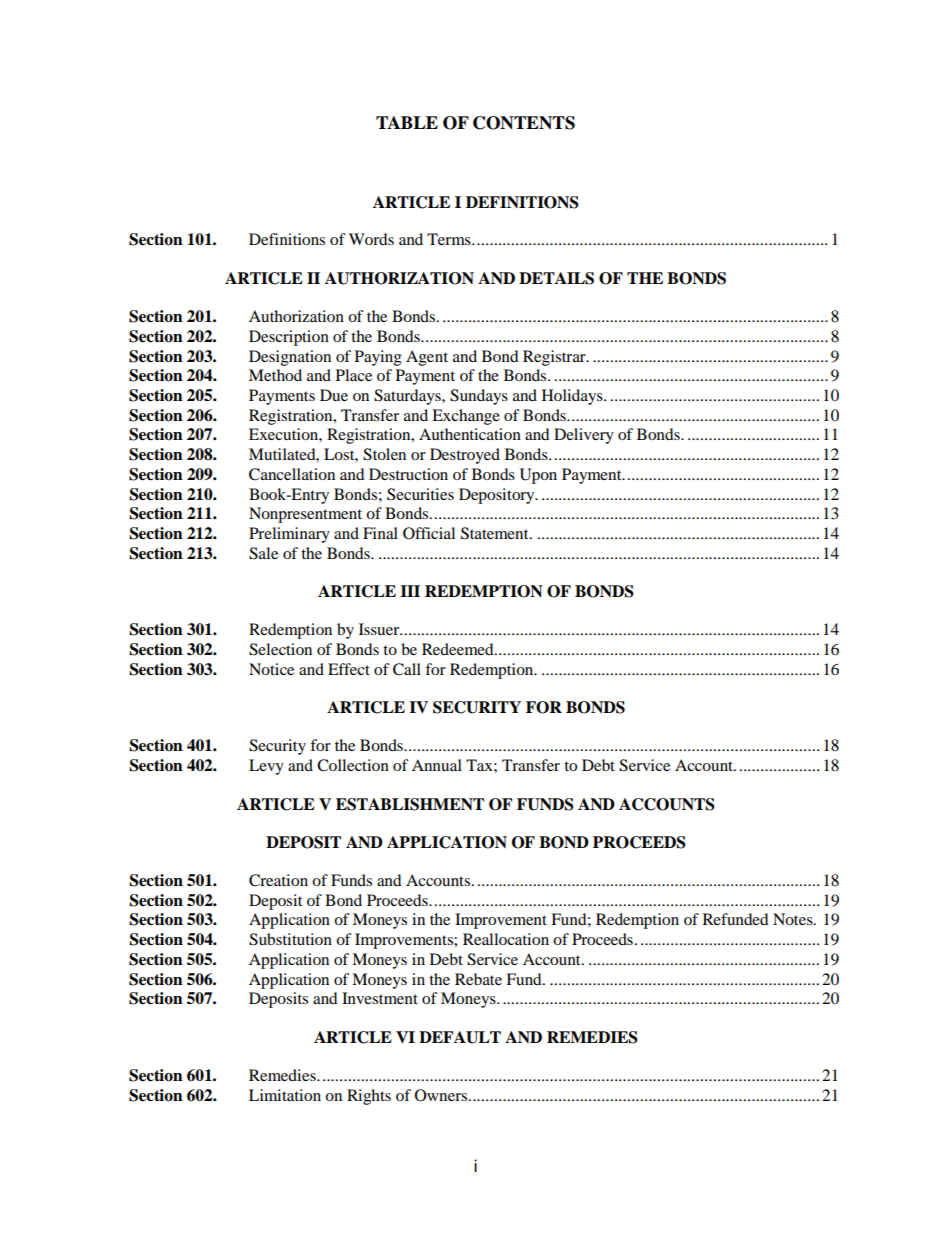  I want to click on Reallocation, so click(506, 939).
